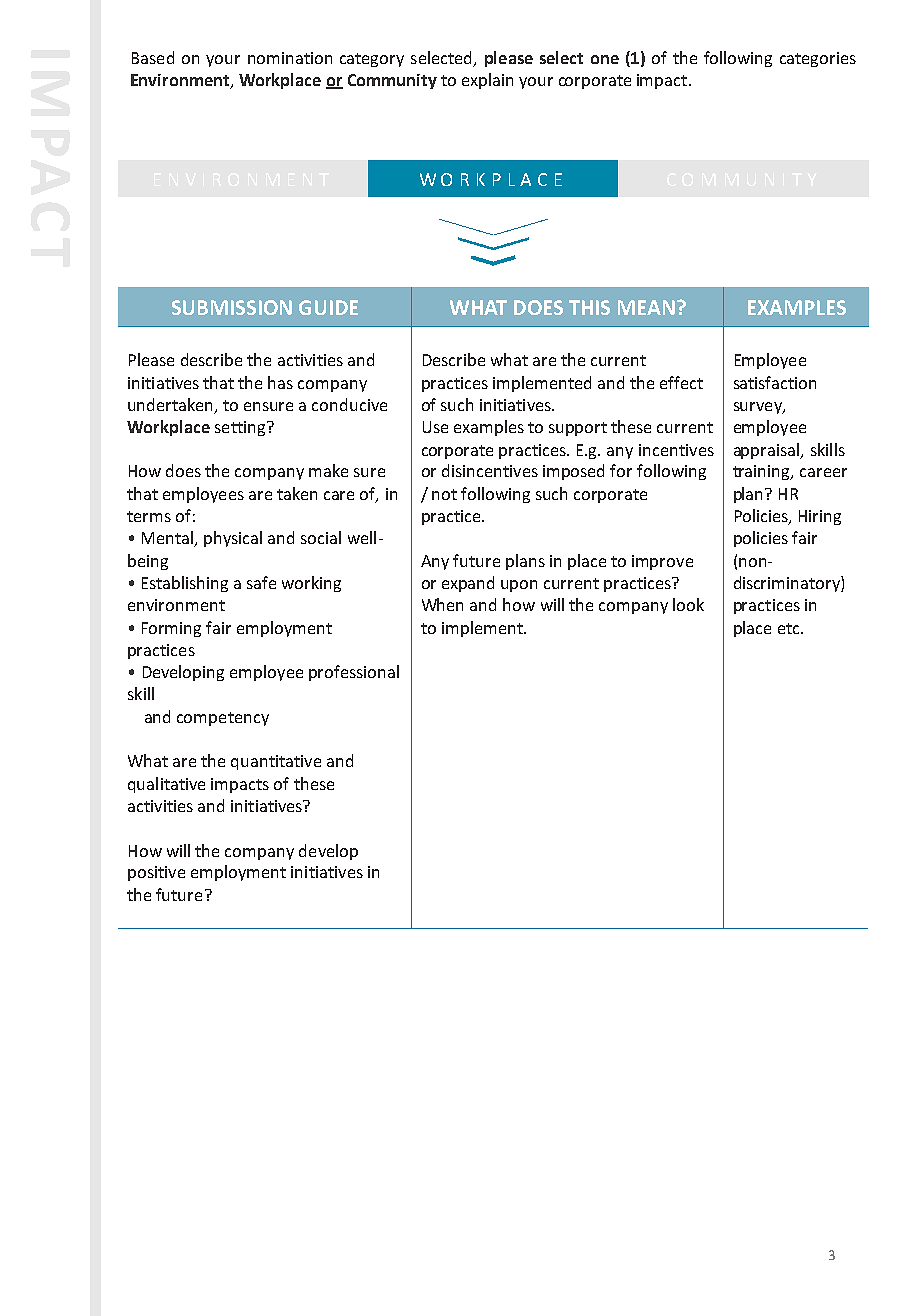  Describe the element at coordinates (156, 873) in the screenshot. I see `positive` at that location.
